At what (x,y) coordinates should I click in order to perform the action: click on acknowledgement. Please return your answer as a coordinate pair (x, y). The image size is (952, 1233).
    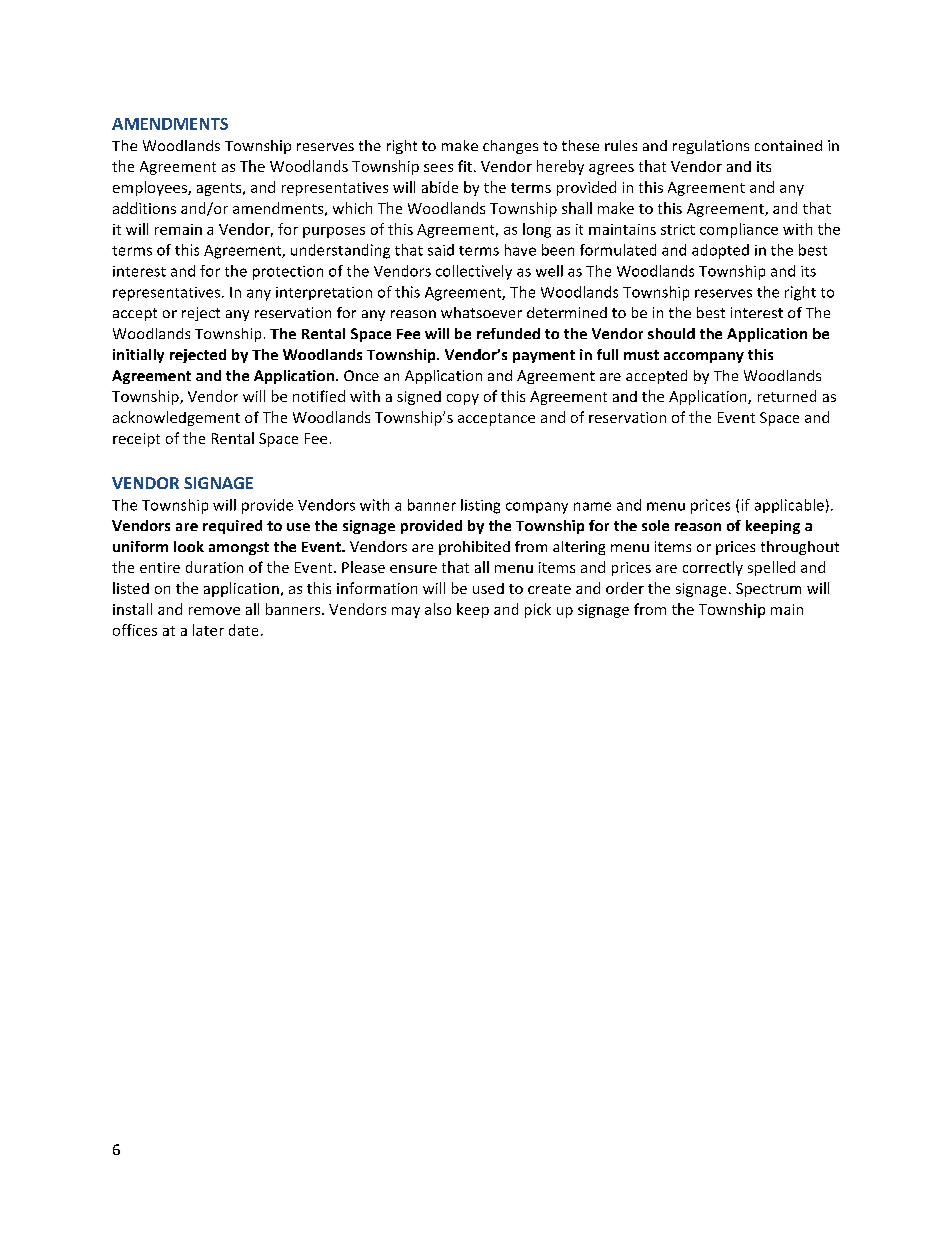
    Looking at the image, I should click on (176, 418).
